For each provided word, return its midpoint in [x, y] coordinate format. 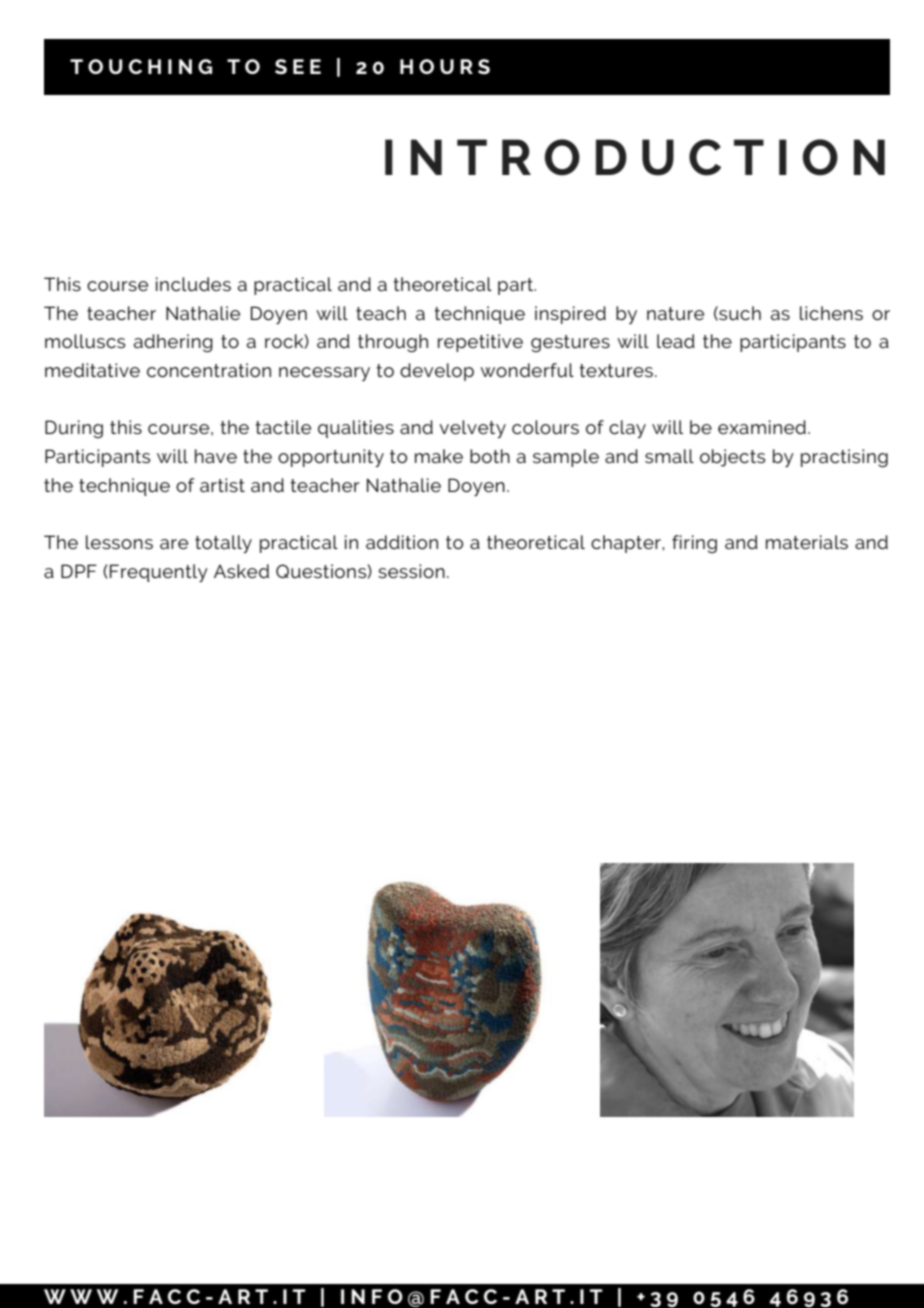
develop [437, 372]
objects [732, 458]
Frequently [159, 573]
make [439, 456]
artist [222, 485]
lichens [831, 313]
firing [694, 544]
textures [617, 370]
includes [193, 284]
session [411, 571]
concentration [209, 370]
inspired [570, 315]
